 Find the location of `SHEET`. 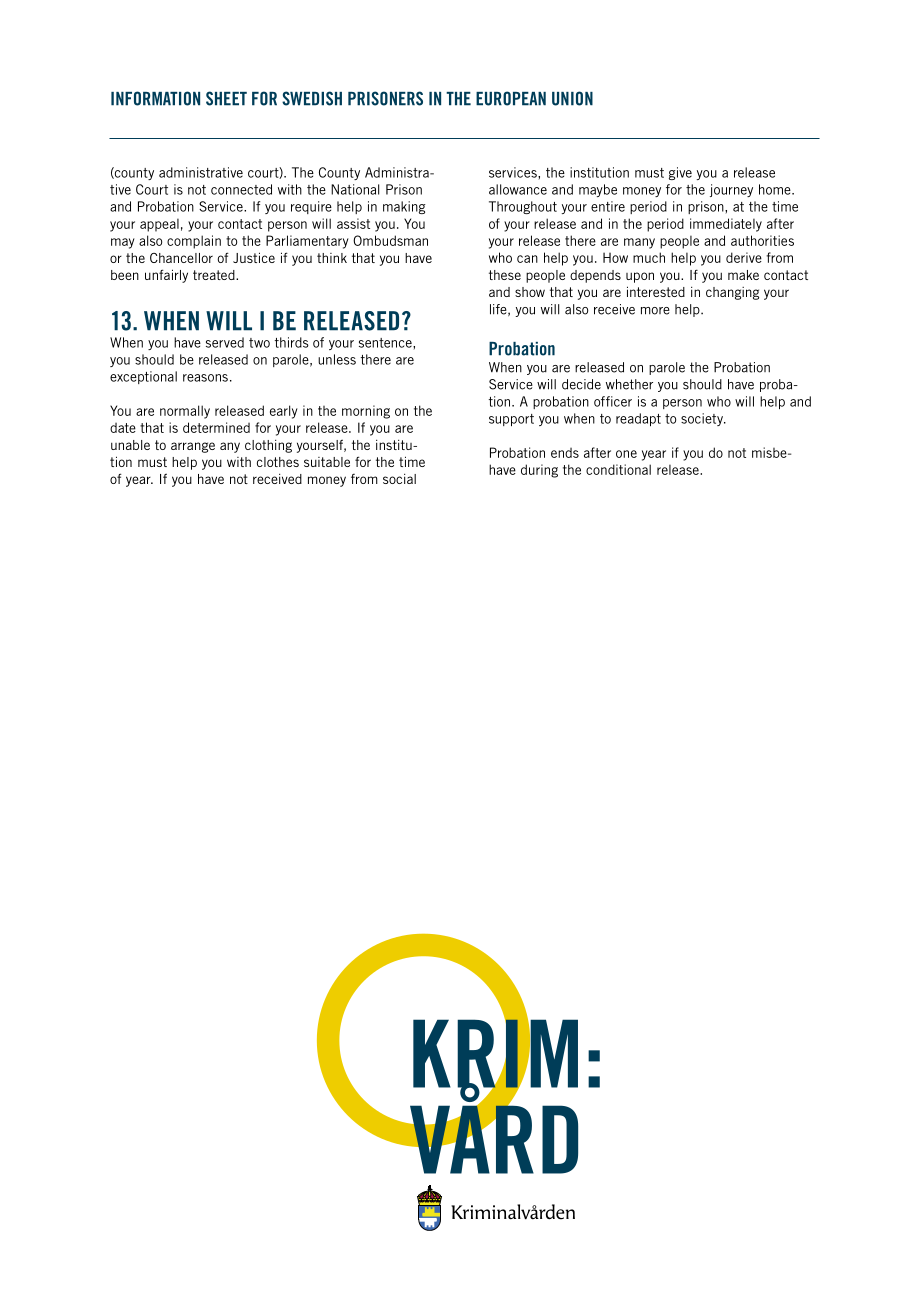

SHEET is located at coordinates (226, 98).
